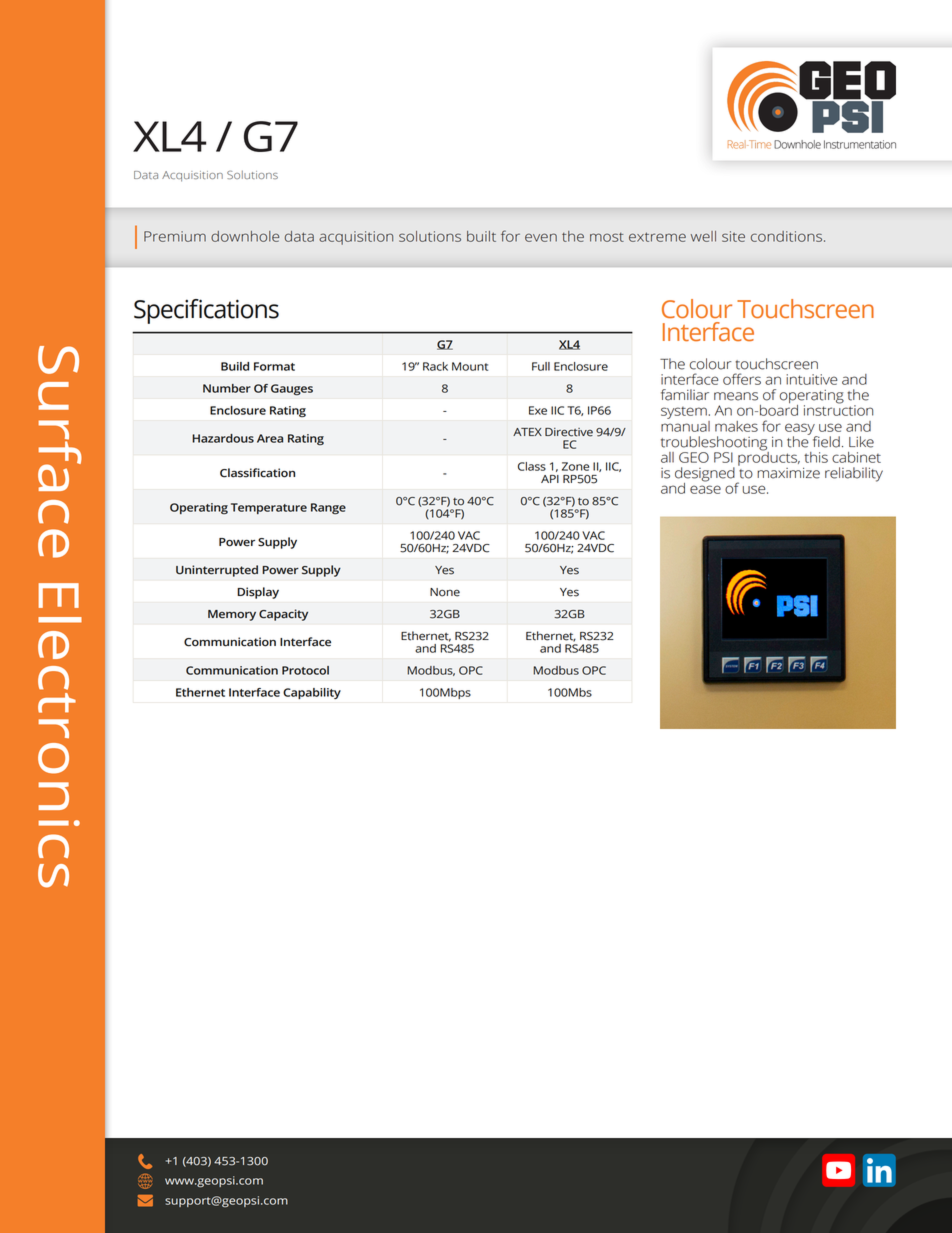 This image has width=952, height=1233. I want to click on Capability, so click(312, 693).
